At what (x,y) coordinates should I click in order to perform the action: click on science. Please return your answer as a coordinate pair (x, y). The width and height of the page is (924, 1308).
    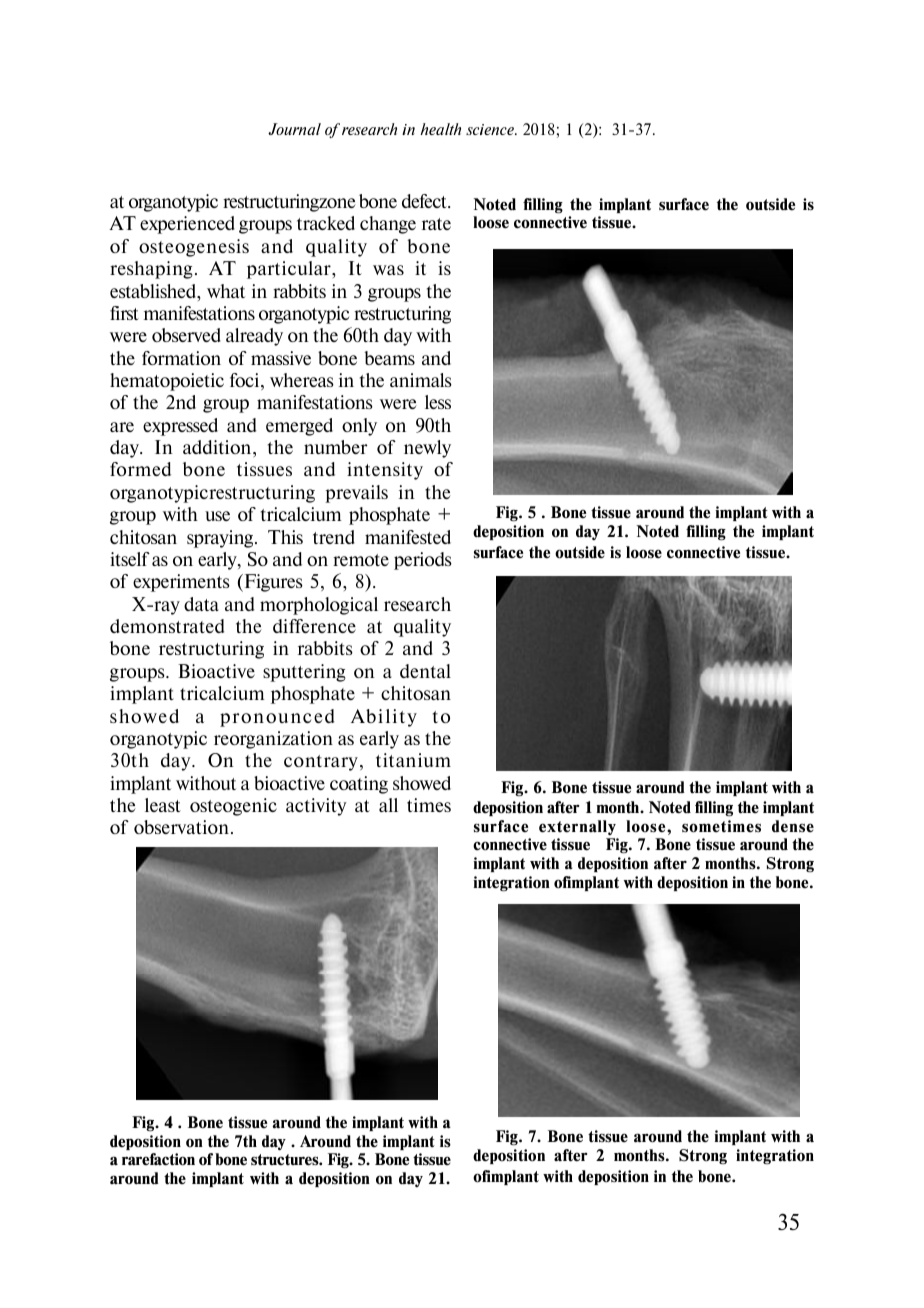
    Looking at the image, I should click on (491, 129).
